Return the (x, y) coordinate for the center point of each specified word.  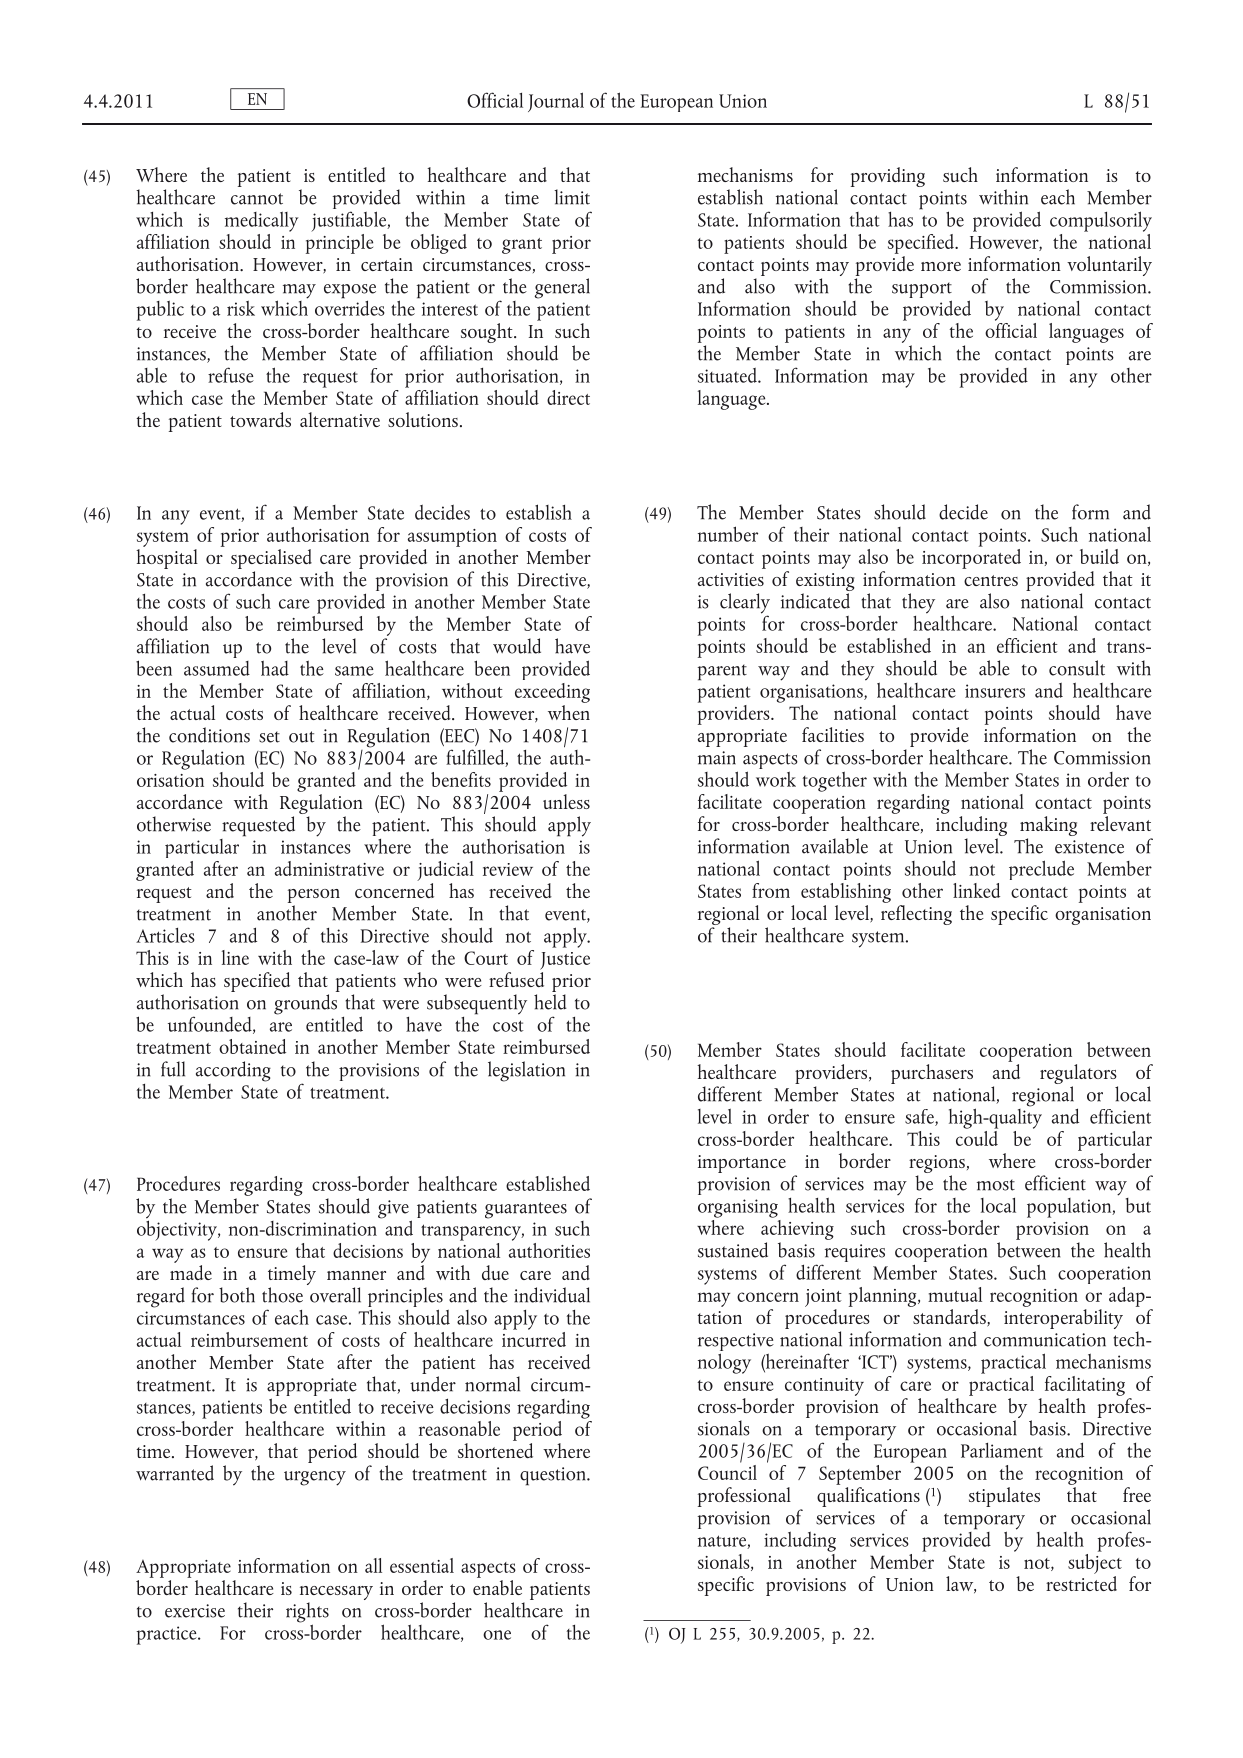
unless (566, 801)
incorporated (971, 557)
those (282, 1295)
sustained (733, 1250)
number (728, 534)
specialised (271, 559)
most (996, 1185)
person (314, 896)
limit (572, 197)
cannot (257, 199)
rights (307, 1613)
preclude (1041, 870)
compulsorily (1101, 221)
